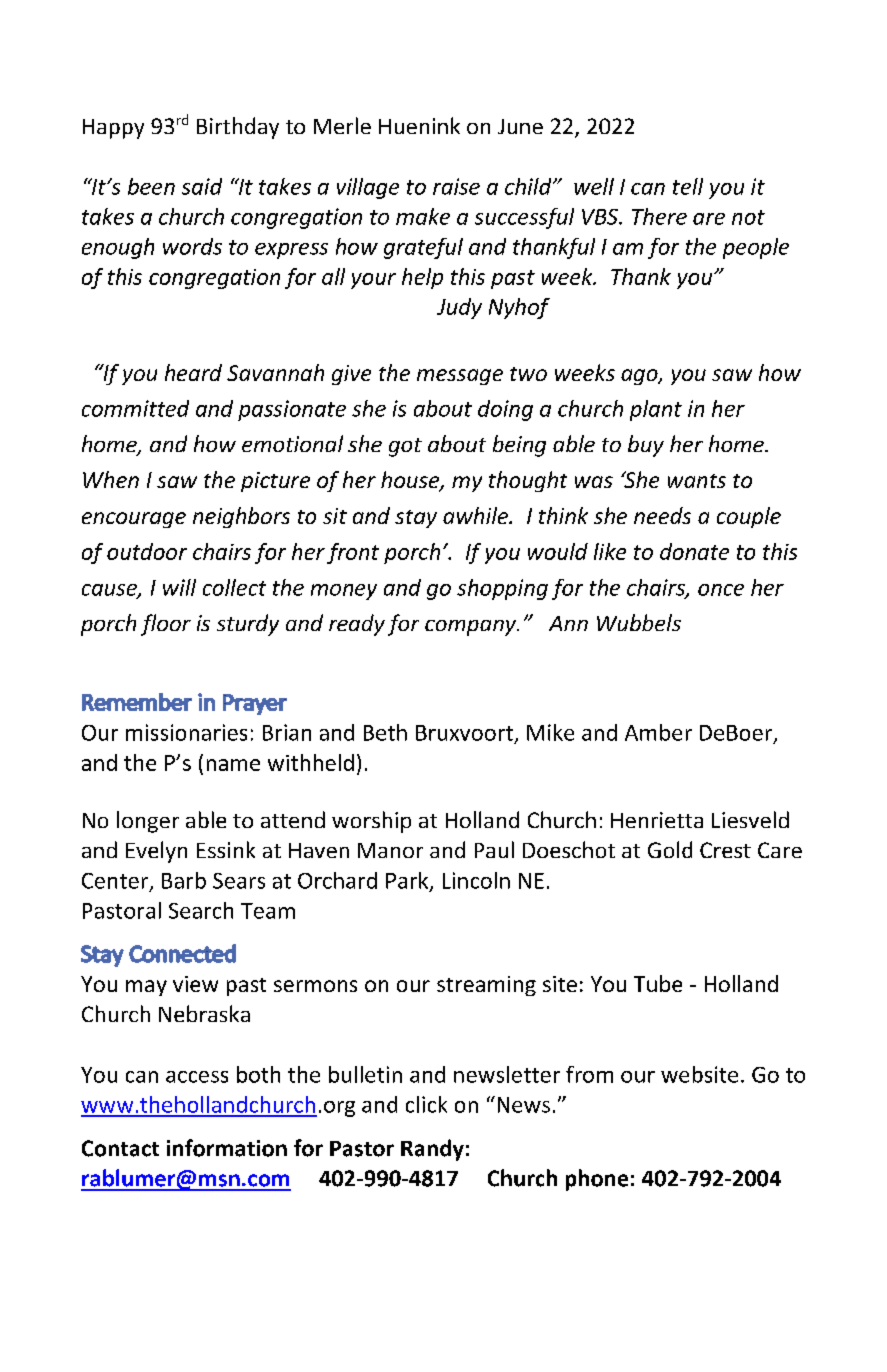 Image resolution: width=887 pixels, height=1372 pixels. I want to click on tell, so click(688, 186).
